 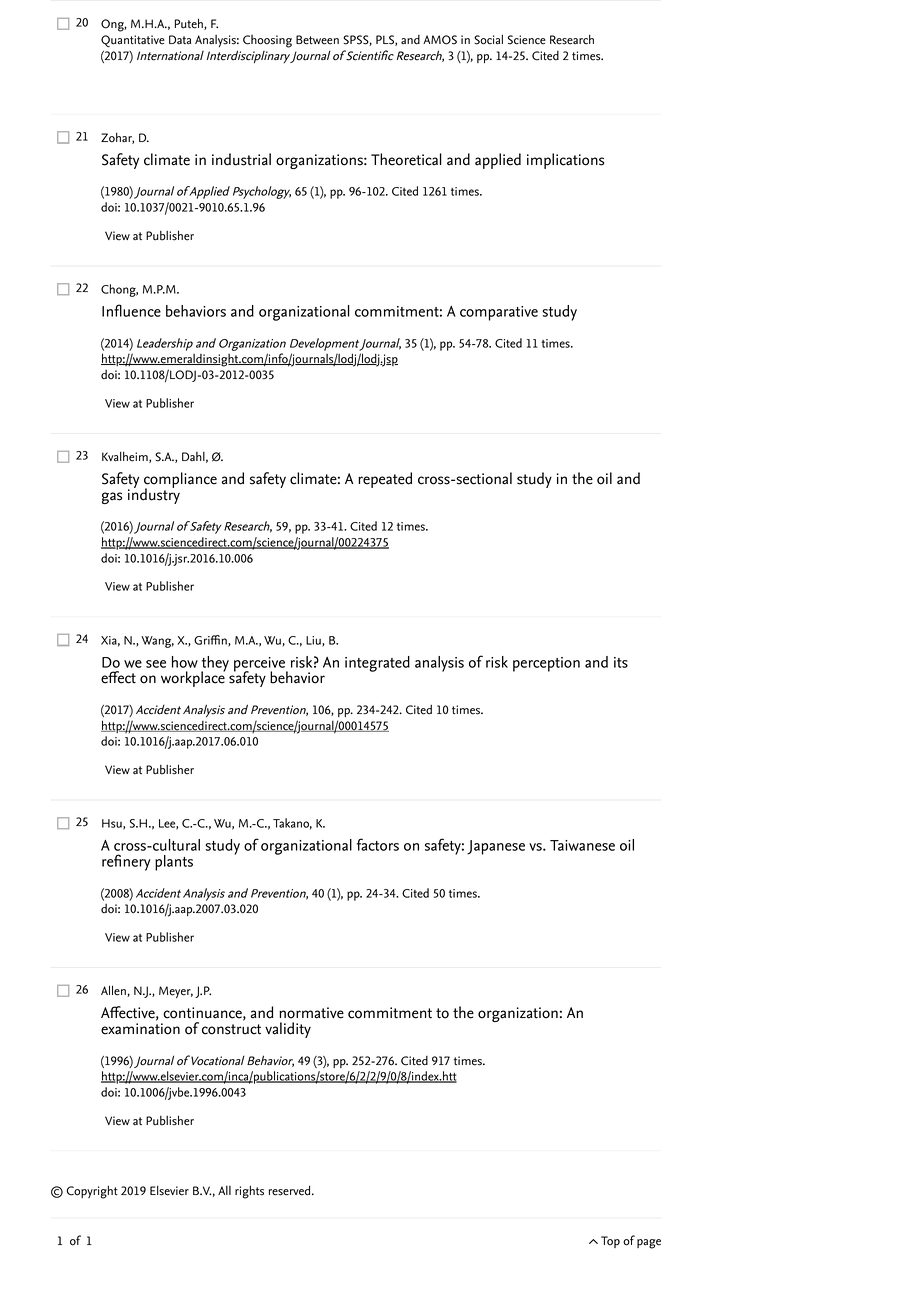 I want to click on implications, so click(x=565, y=161).
